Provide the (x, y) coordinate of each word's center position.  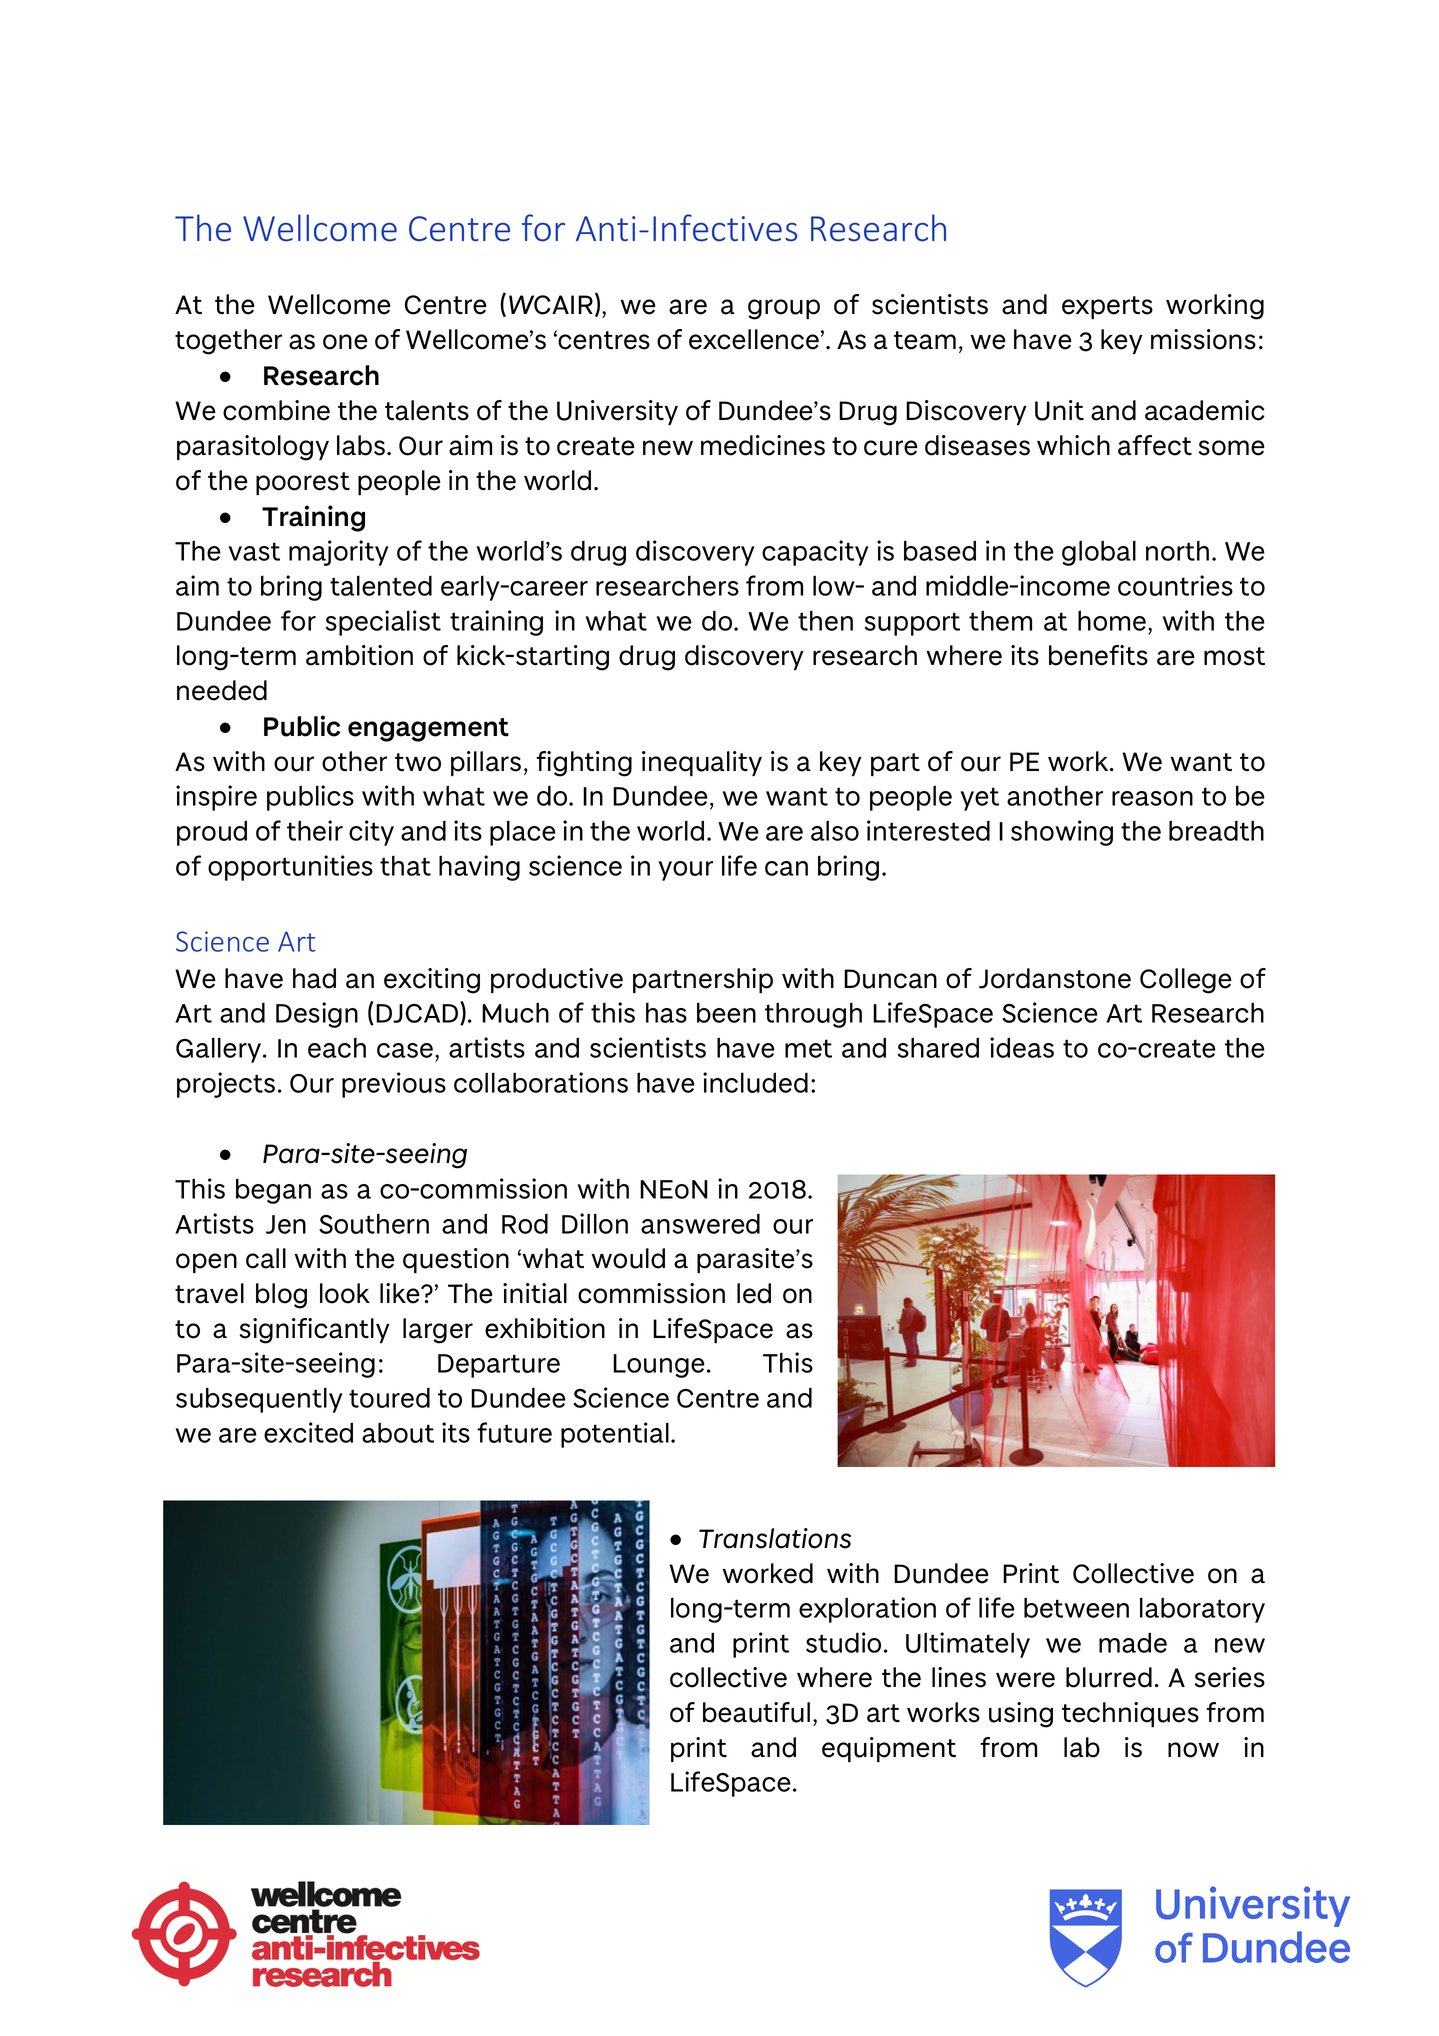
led (754, 1293)
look (345, 1293)
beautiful (756, 1712)
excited (308, 1432)
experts (1107, 307)
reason (1152, 798)
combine (276, 410)
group (784, 309)
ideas (1022, 1047)
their (315, 830)
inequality (702, 763)
